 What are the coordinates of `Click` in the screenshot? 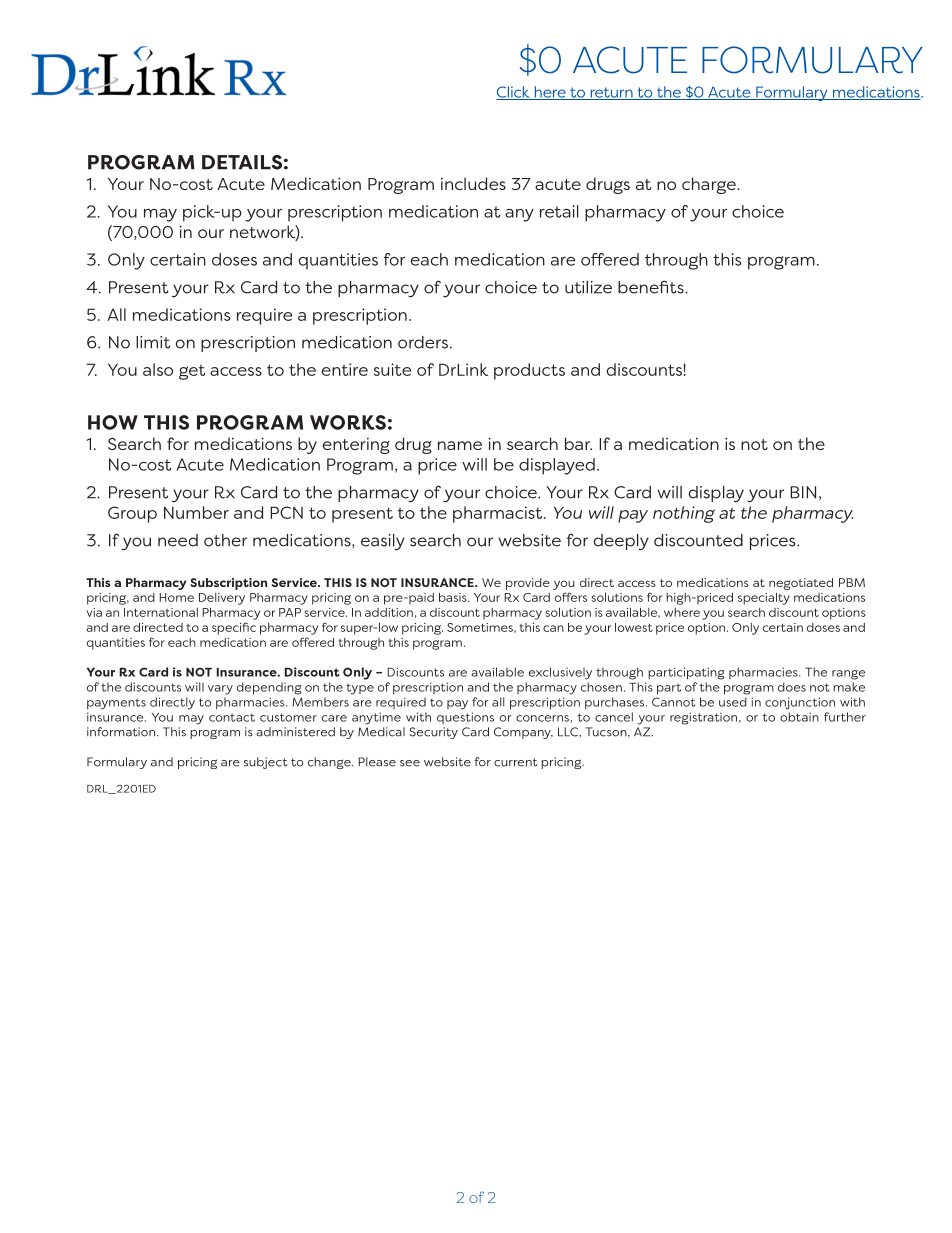 It's located at (514, 93).
